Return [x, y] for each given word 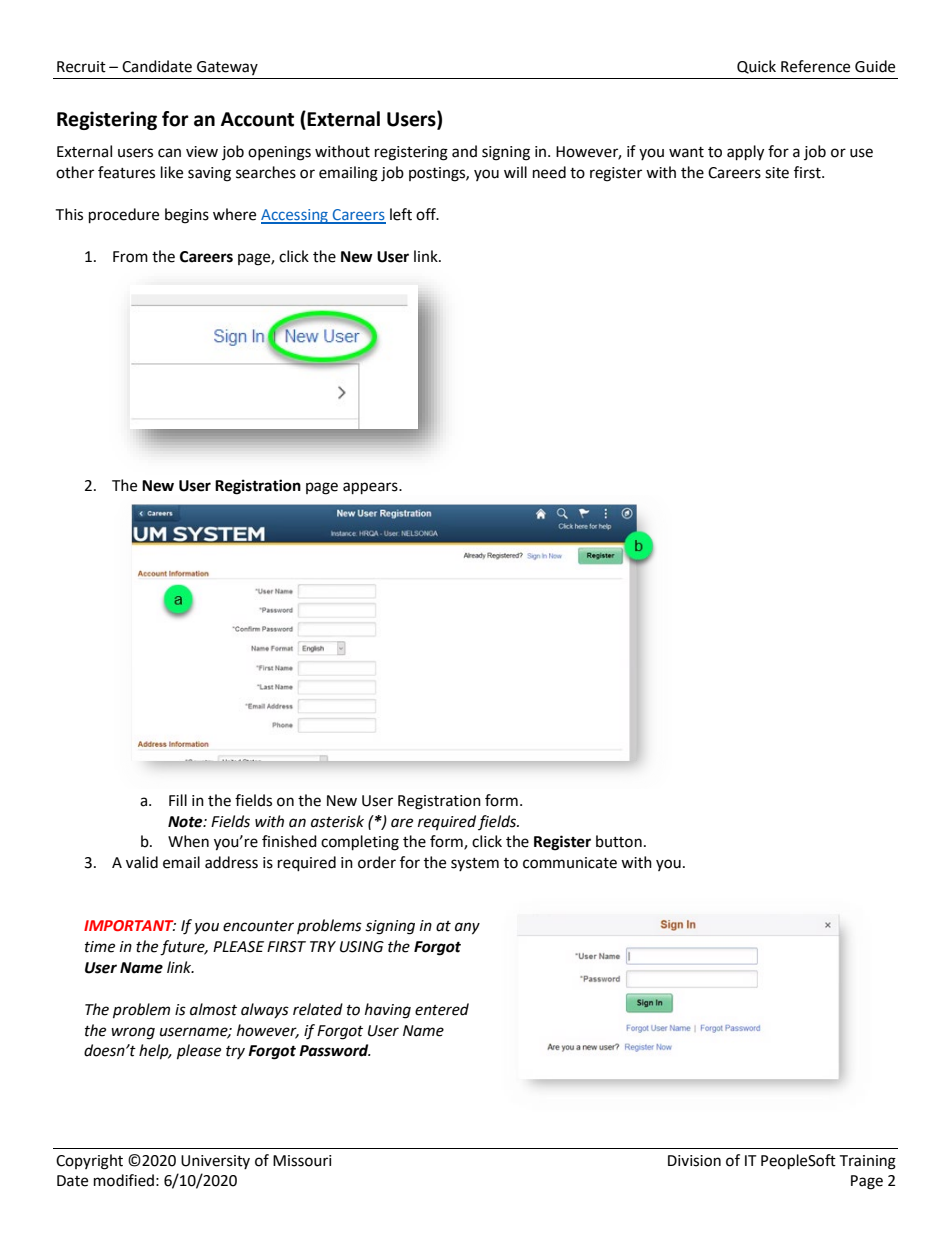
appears [371, 488]
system [475, 864]
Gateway [227, 68]
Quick [756, 67]
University [215, 1162]
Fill [178, 800]
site [777, 173]
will [515, 172]
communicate [570, 863]
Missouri [302, 1161]
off [427, 214]
